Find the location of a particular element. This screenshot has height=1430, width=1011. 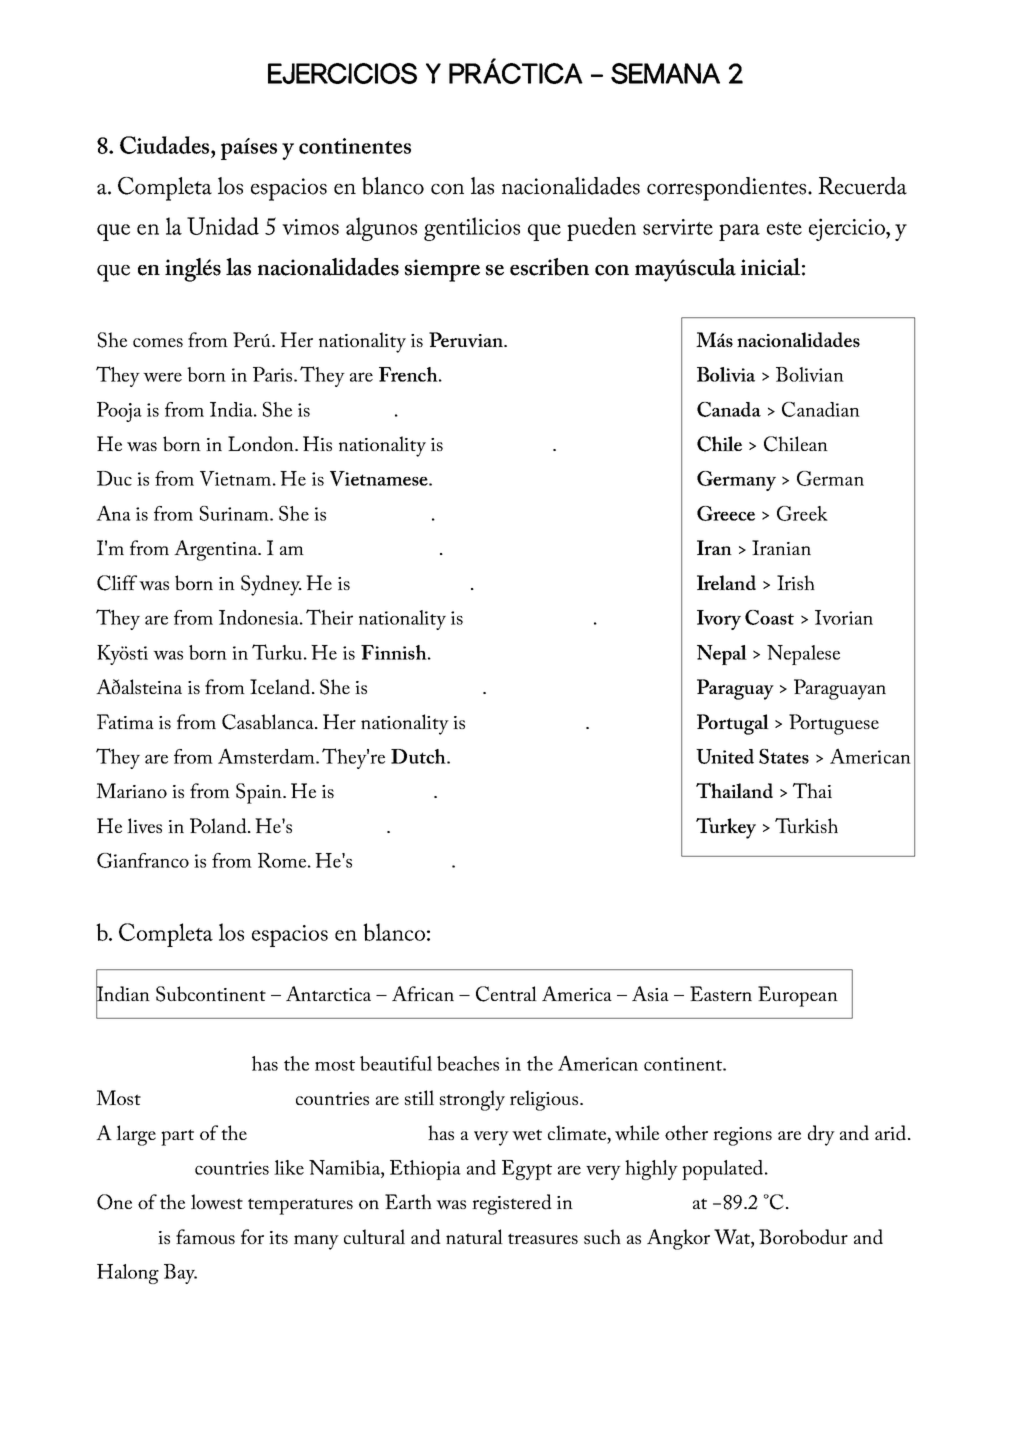

Wat is located at coordinates (733, 1238).
